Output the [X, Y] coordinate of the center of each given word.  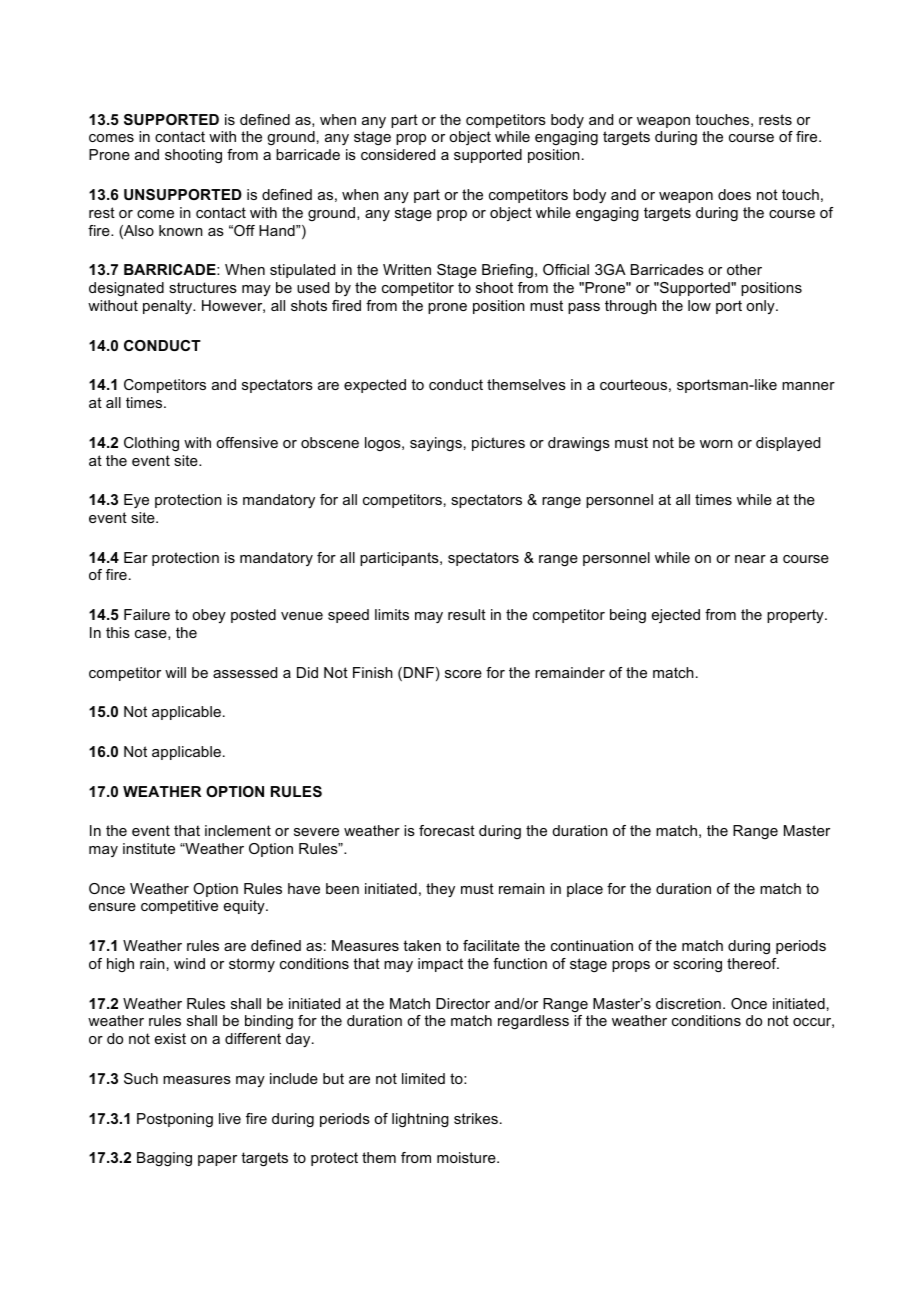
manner [808, 386]
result [467, 614]
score [463, 674]
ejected [676, 616]
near [750, 559]
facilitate [491, 945]
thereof [753, 963]
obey [209, 616]
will [175, 672]
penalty [168, 307]
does [734, 194]
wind [189, 963]
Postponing [175, 1120]
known [181, 230]
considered [398, 154]
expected [375, 386]
